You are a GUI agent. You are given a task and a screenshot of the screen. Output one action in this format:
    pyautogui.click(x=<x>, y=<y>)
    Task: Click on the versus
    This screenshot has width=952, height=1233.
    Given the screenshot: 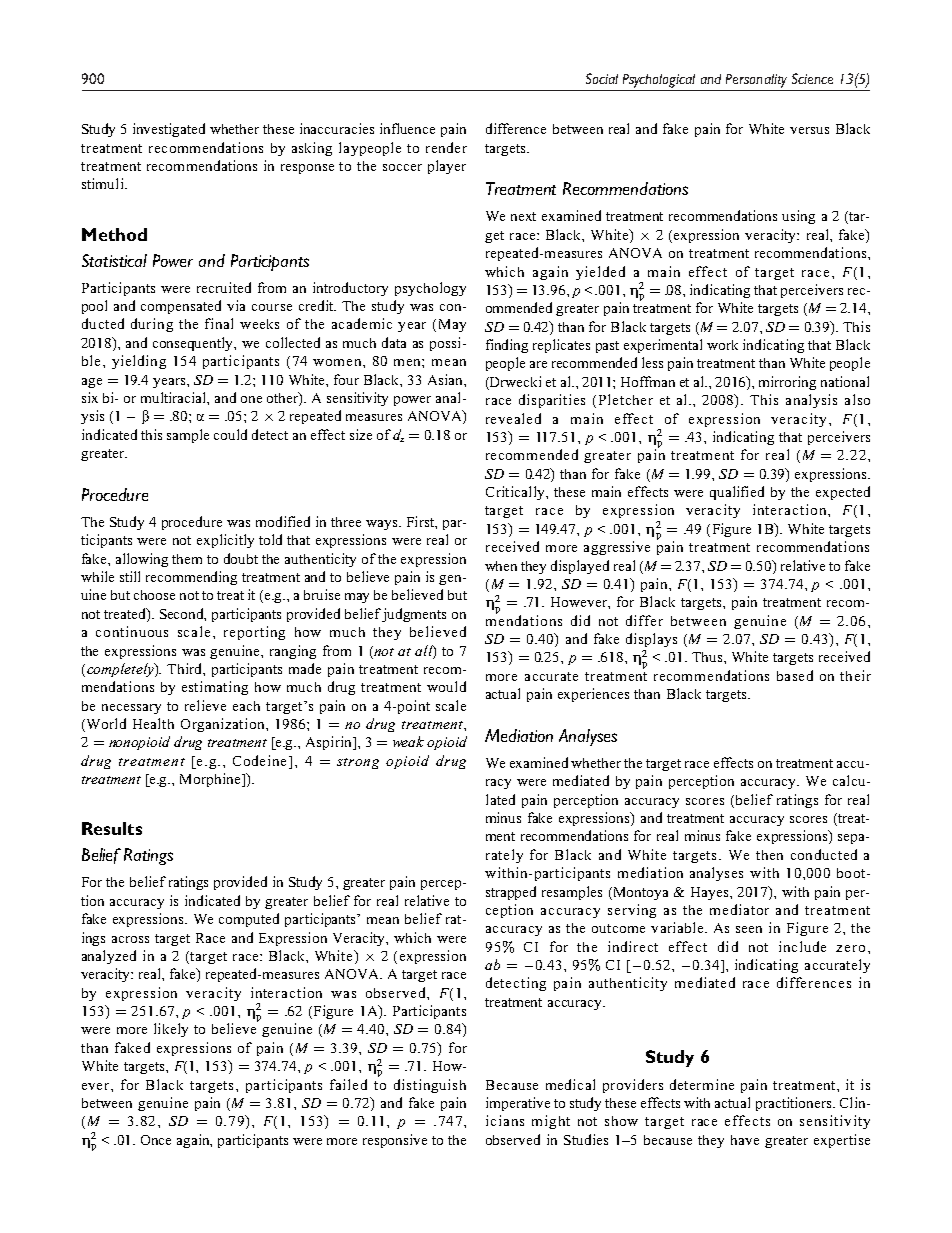 What is the action you would take?
    pyautogui.click(x=809, y=130)
